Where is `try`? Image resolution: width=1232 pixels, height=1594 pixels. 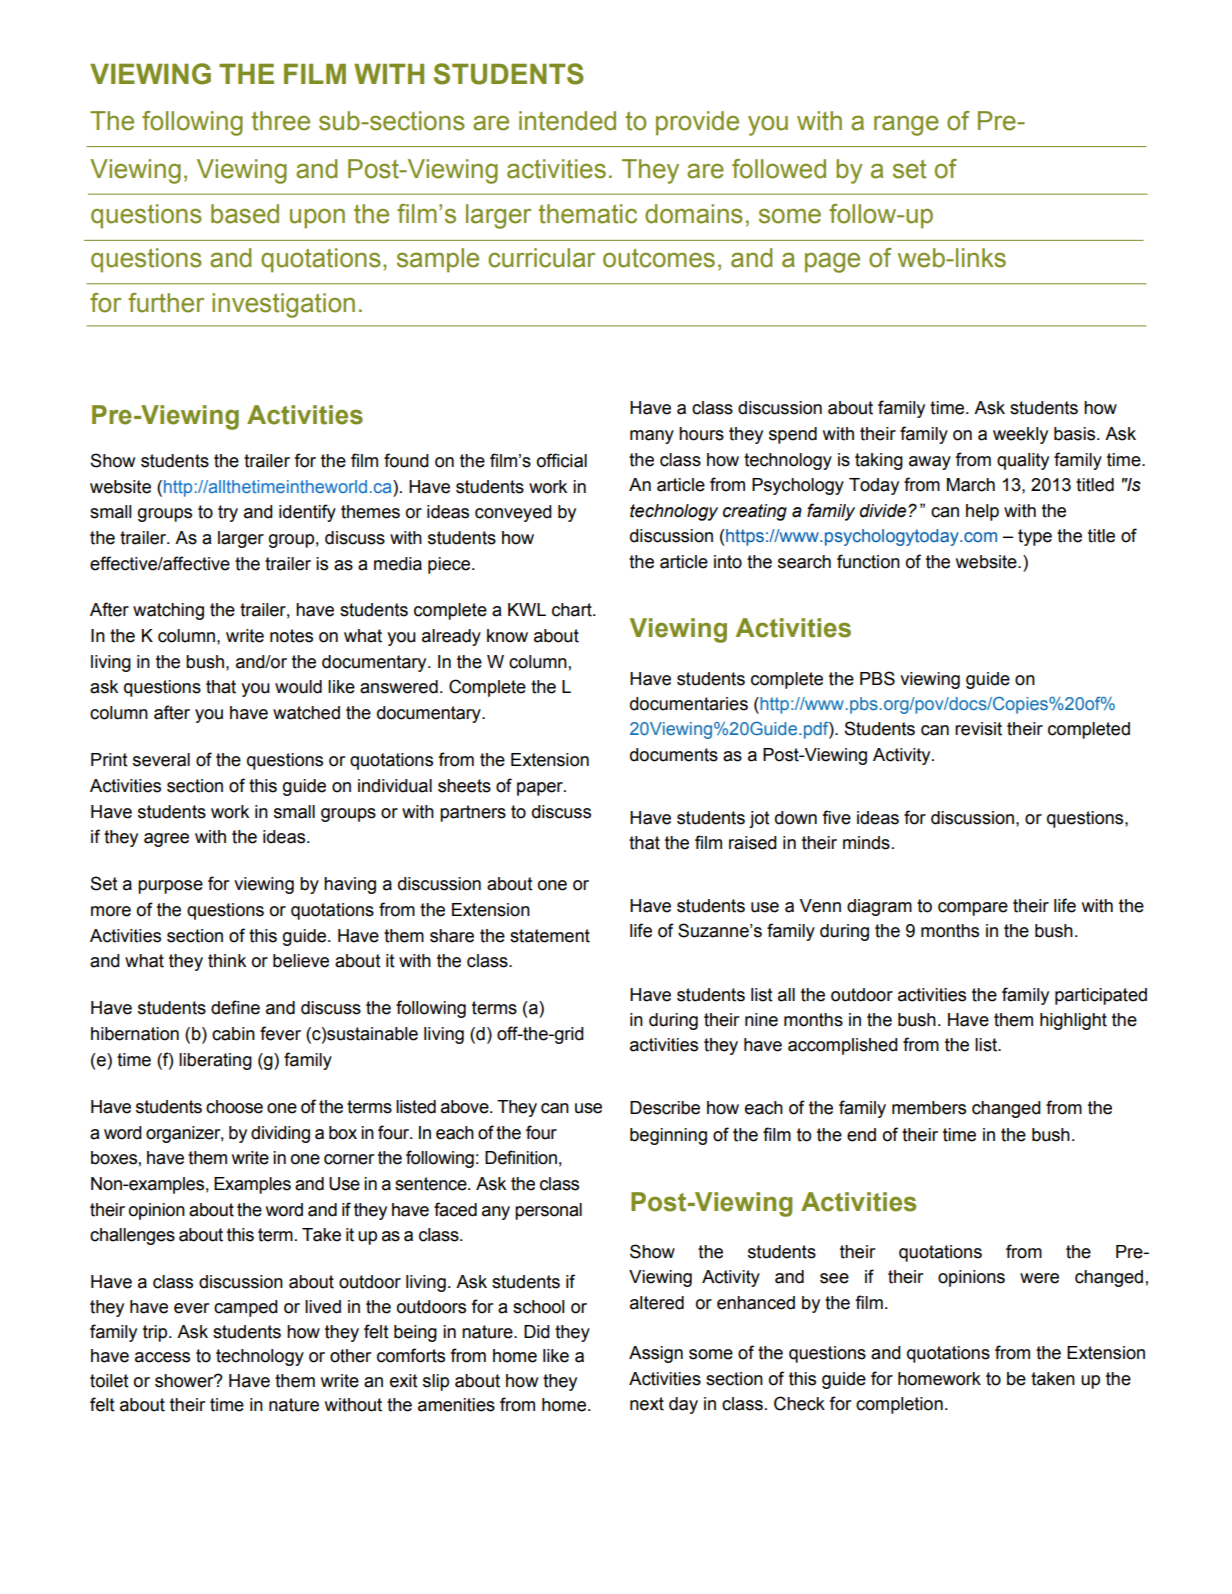 try is located at coordinates (228, 513).
